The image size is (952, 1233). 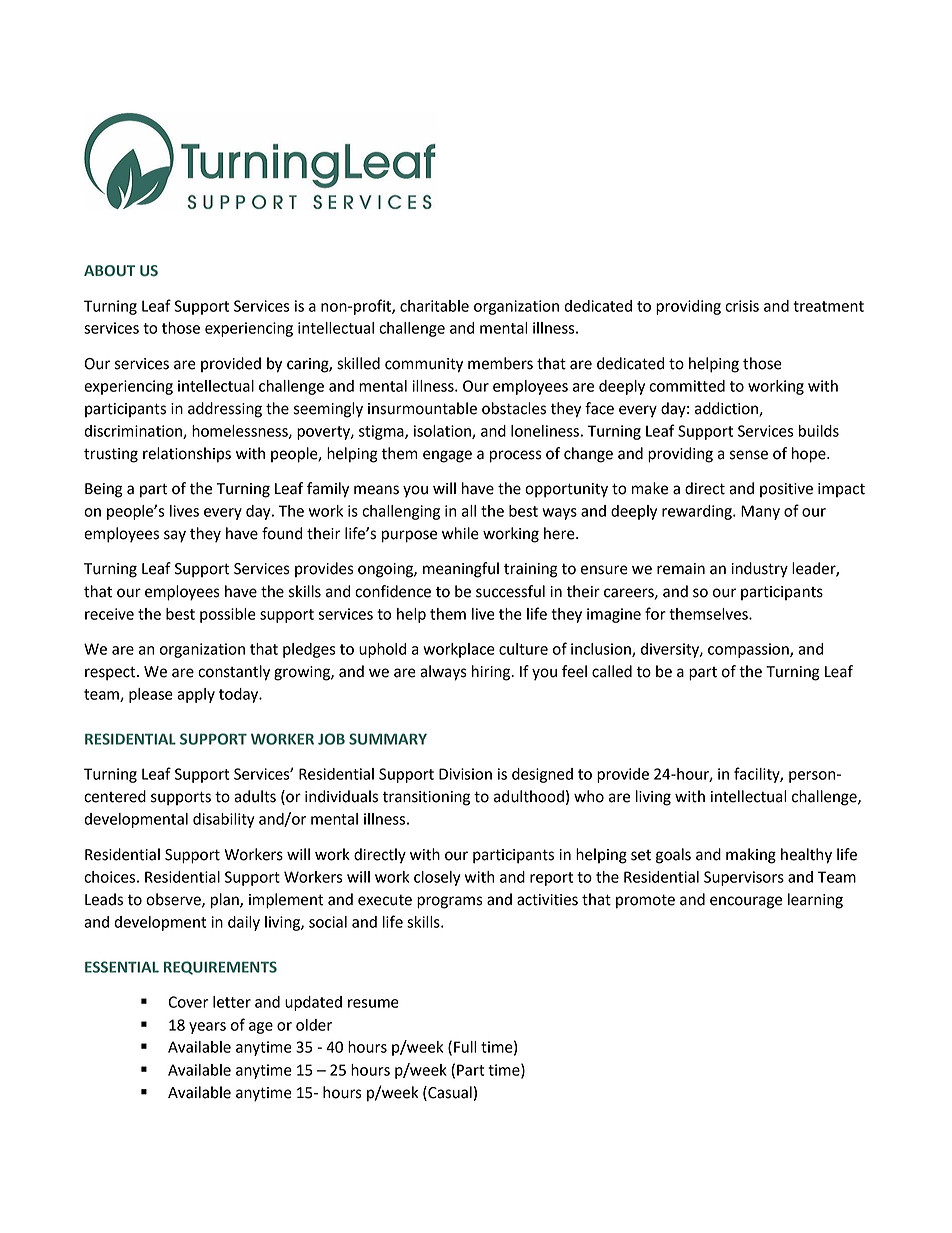 I want to click on compassion, so click(x=749, y=650).
